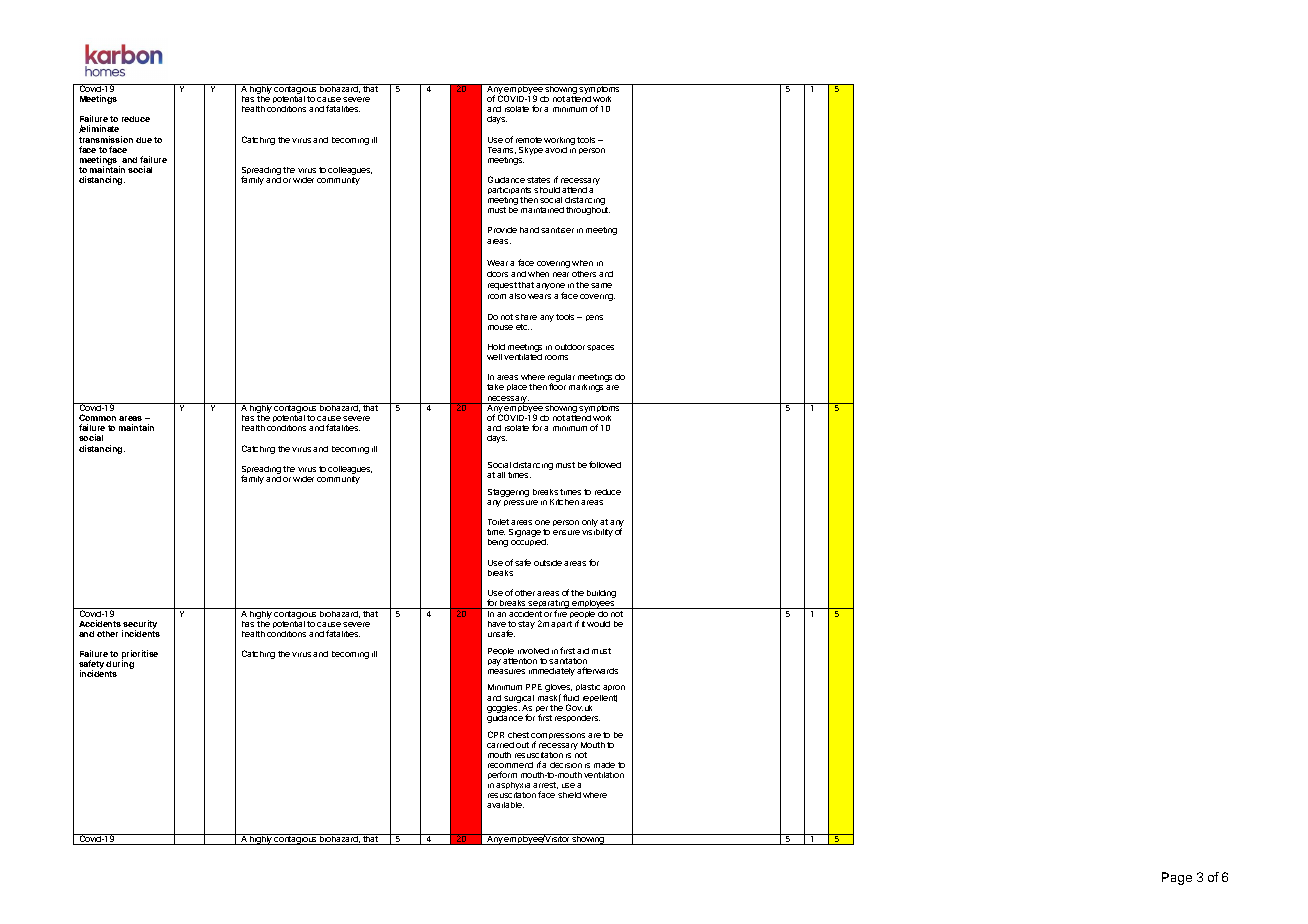  What do you see at coordinates (594, 318) in the screenshot?
I see `pens` at bounding box center [594, 318].
